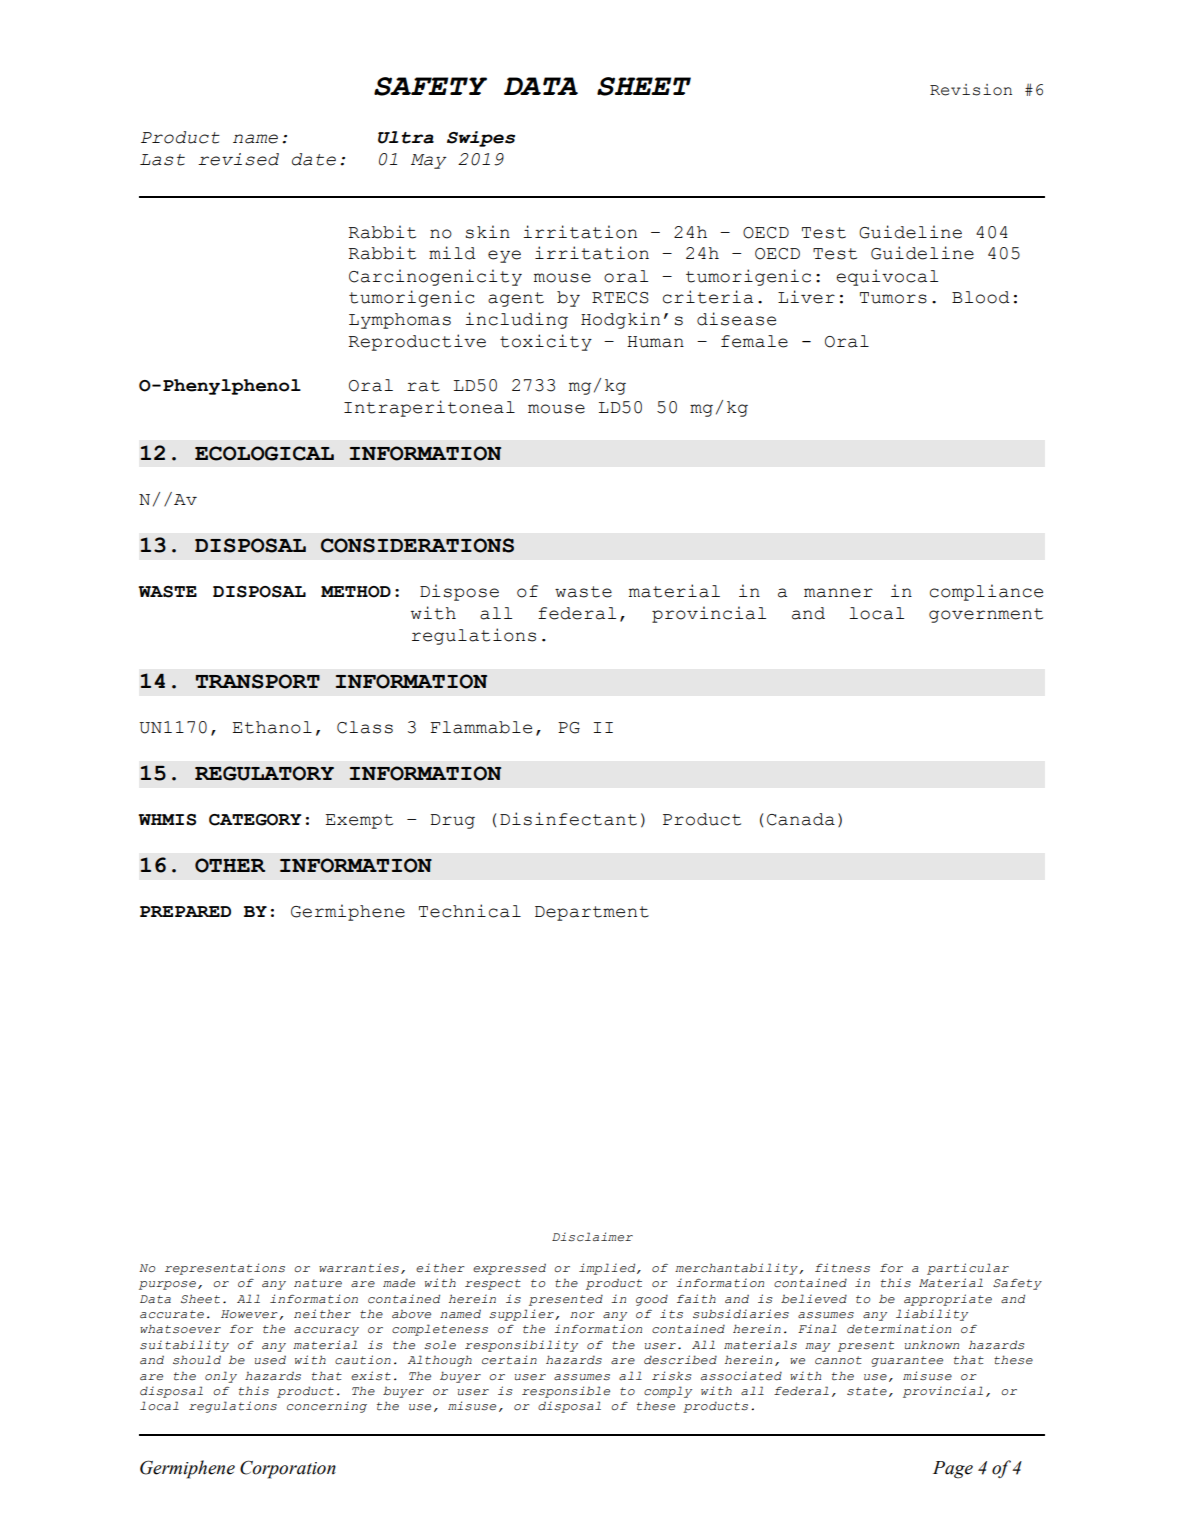 Image resolution: width=1184 pixels, height=1533 pixels. What do you see at coordinates (238, 159) in the screenshot?
I see `revised` at bounding box center [238, 159].
